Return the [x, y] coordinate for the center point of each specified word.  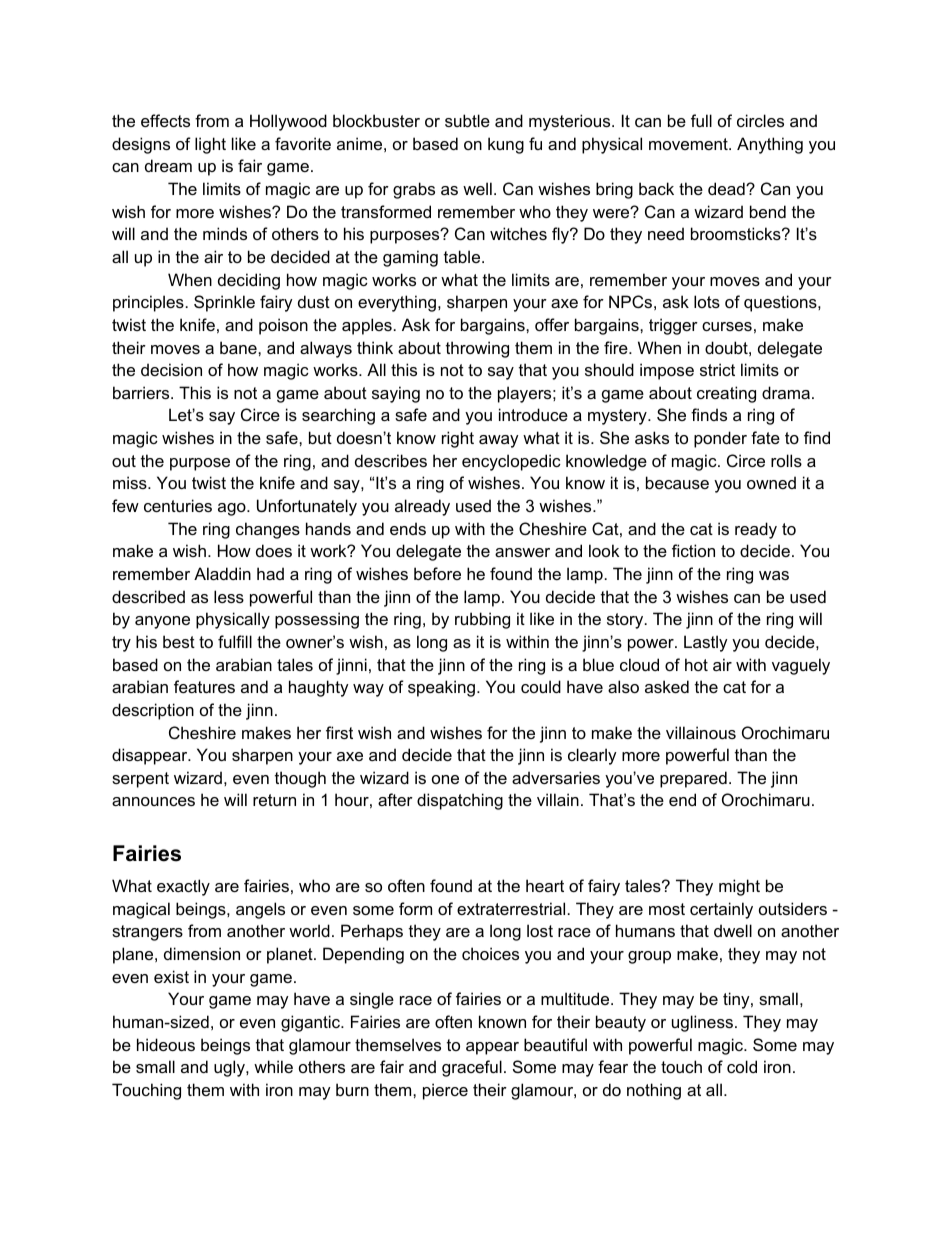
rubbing [482, 620]
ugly [230, 1068]
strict [717, 369]
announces [153, 801]
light [210, 145]
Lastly [706, 643]
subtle [467, 120]
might [739, 887]
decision [171, 369]
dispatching [460, 801]
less [229, 596]
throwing [477, 349]
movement [689, 144]
